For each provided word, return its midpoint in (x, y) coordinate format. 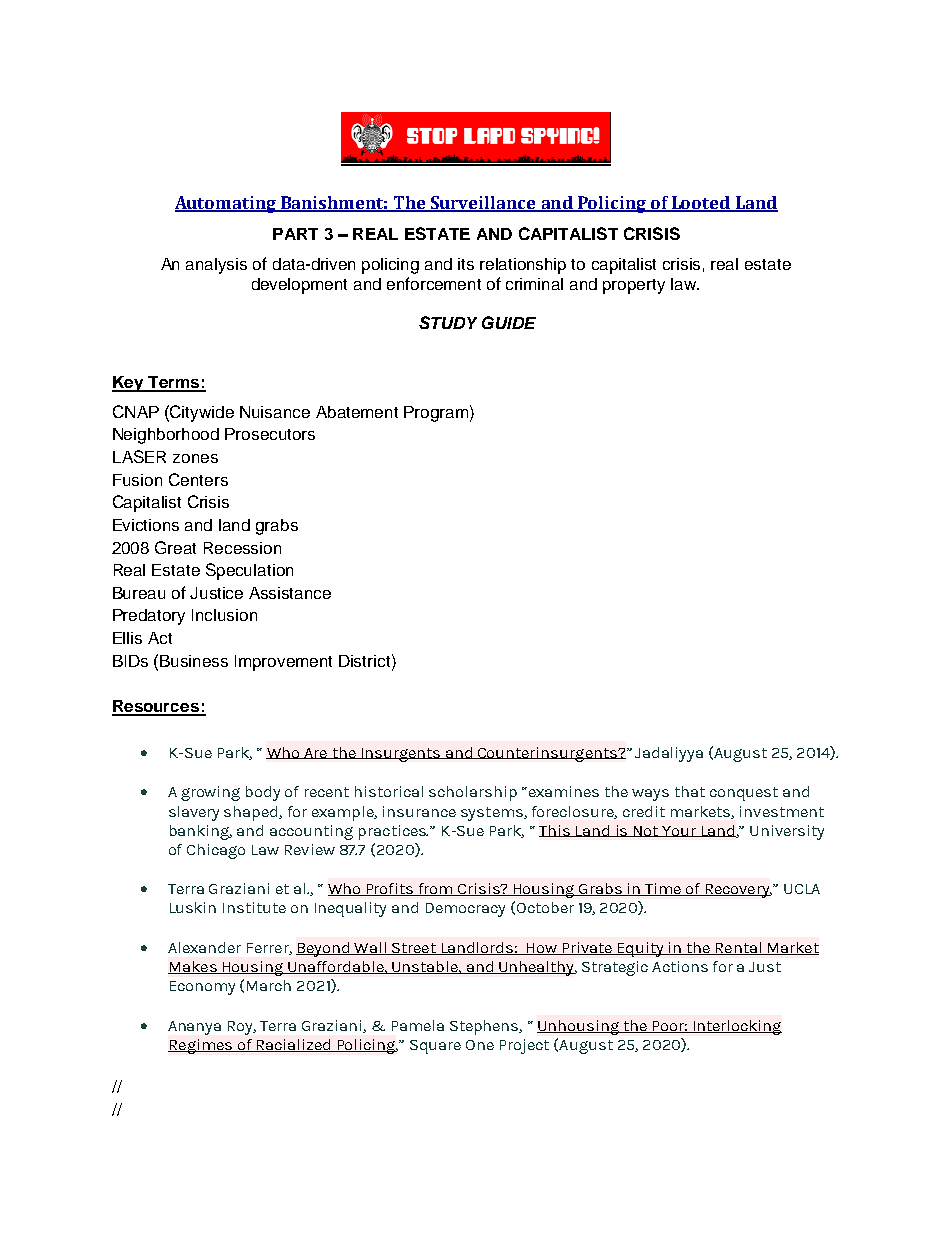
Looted (701, 204)
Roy (242, 1028)
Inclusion (224, 615)
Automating (226, 204)
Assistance (290, 593)
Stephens (485, 1027)
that (690, 791)
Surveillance (483, 204)
